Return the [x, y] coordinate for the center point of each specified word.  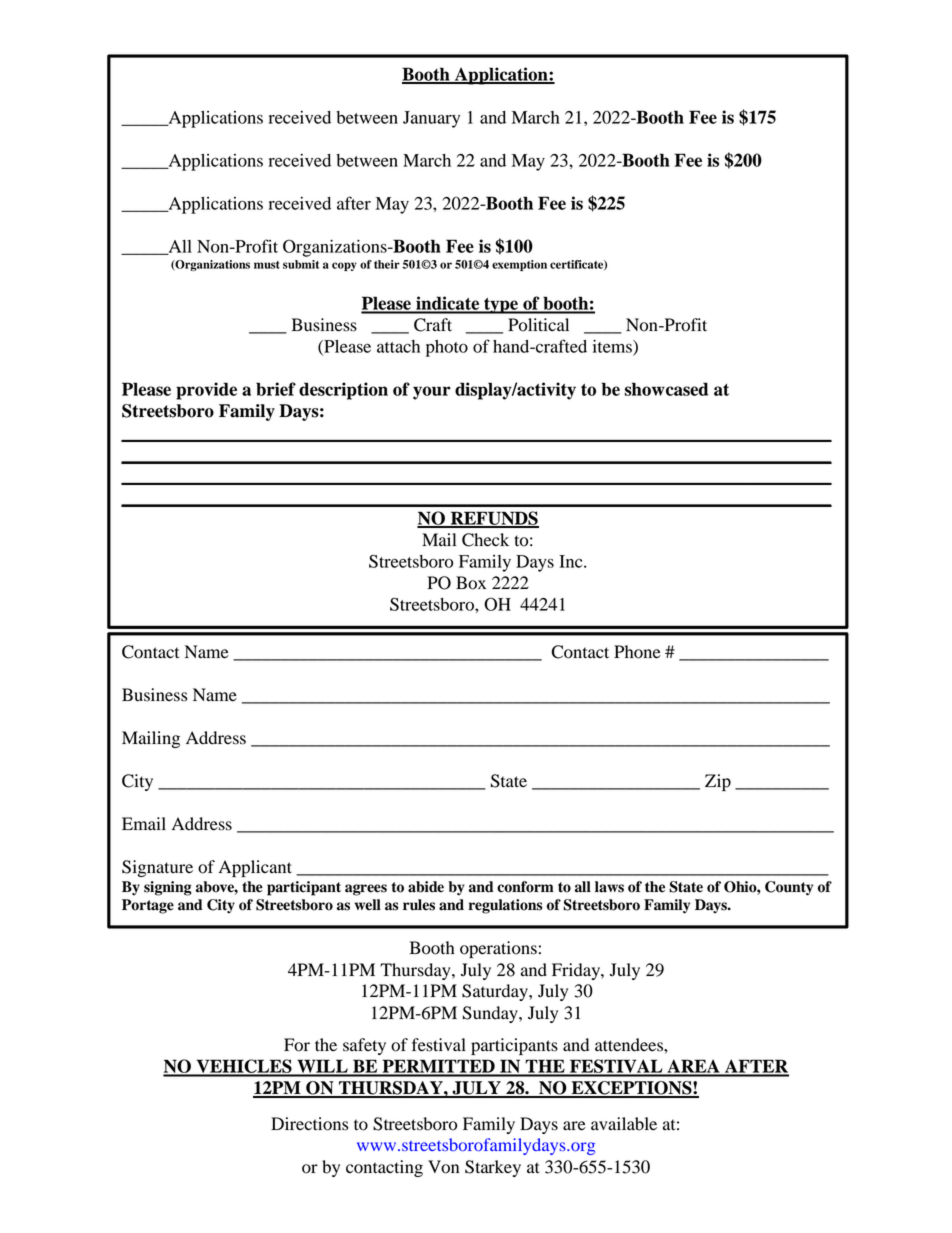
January [431, 119]
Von [443, 1167]
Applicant [255, 868]
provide [206, 391]
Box [471, 583]
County [789, 888]
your [432, 393]
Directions [309, 1124]
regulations [505, 906]
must [267, 265]
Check [485, 540]
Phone [637, 652]
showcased [666, 389]
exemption [519, 265]
